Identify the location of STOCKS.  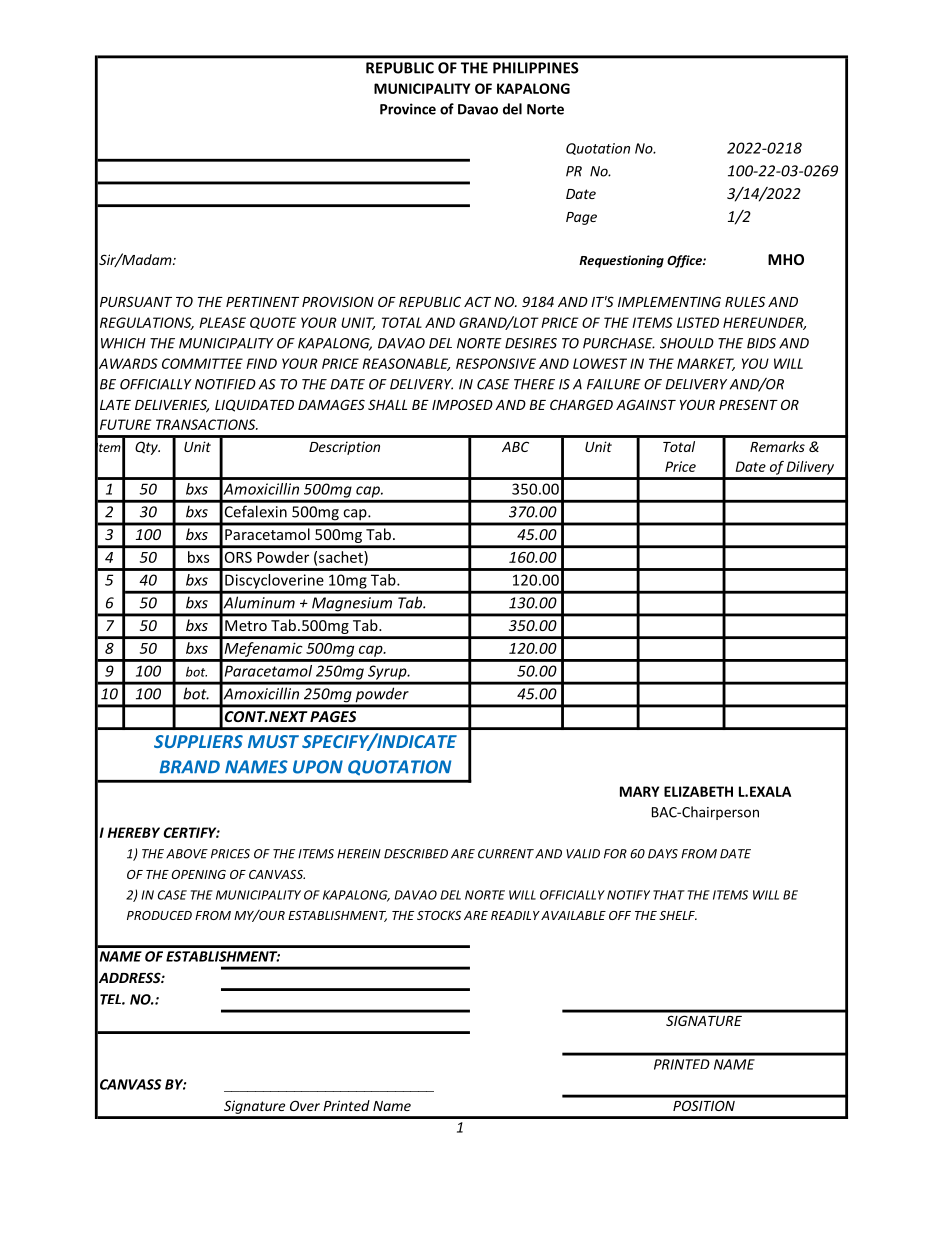
(439, 915).
